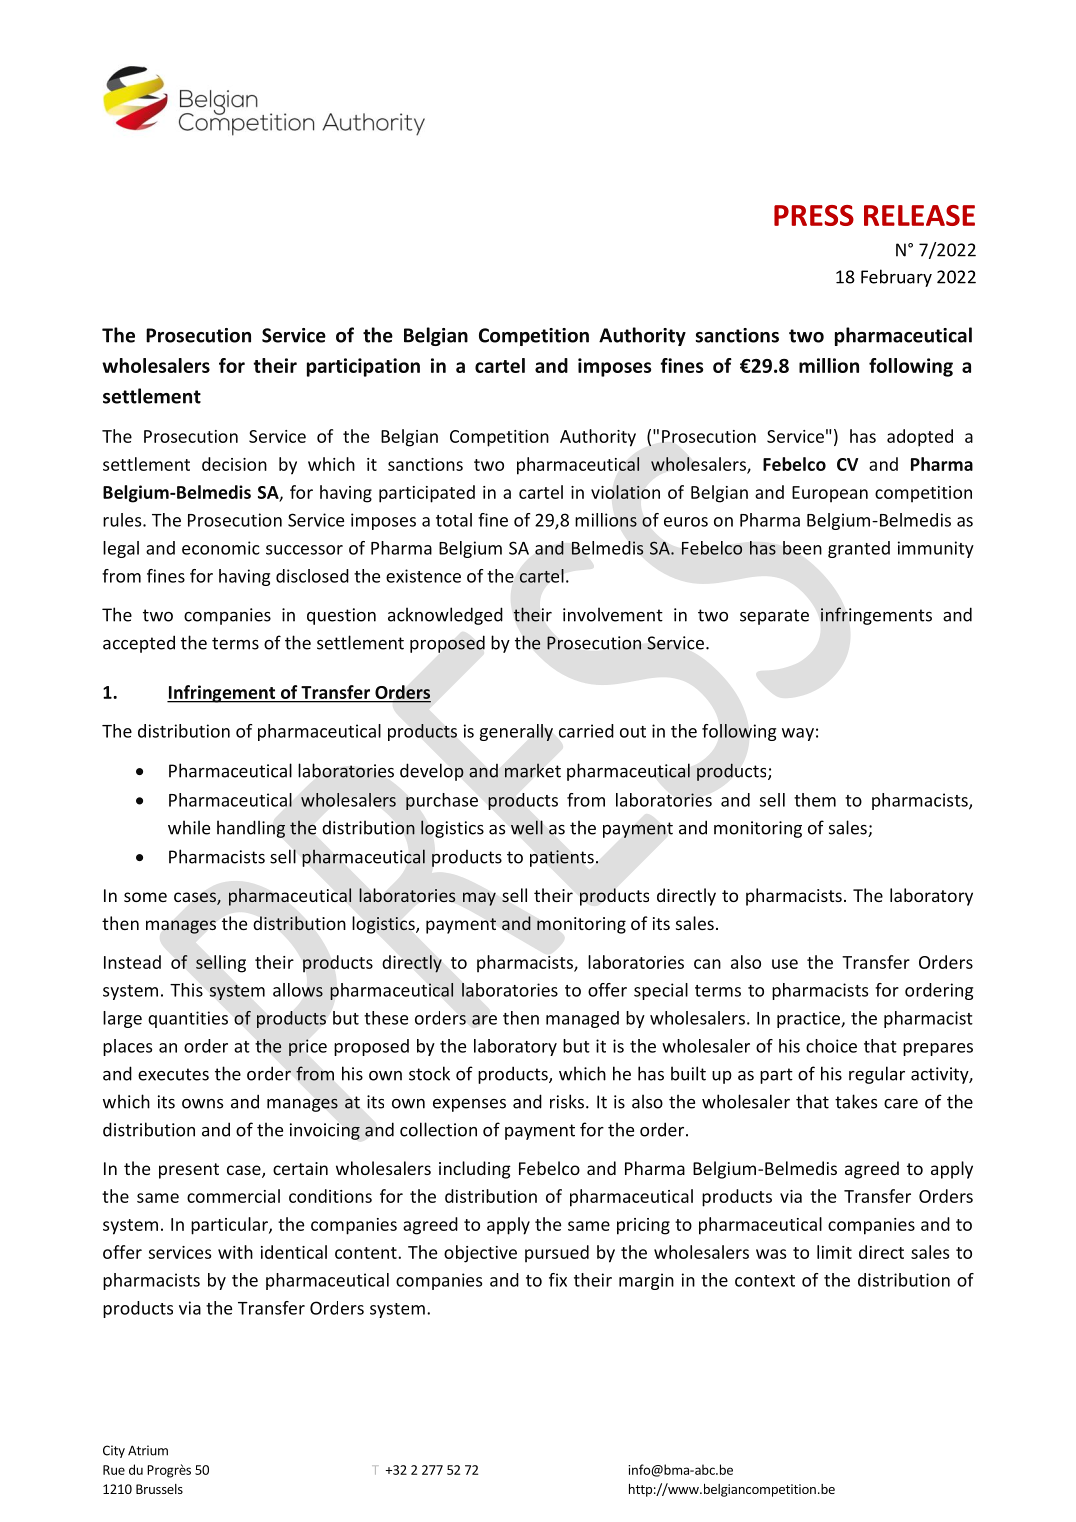 The height and width of the screenshot is (1522, 1076). Describe the element at coordinates (148, 1450) in the screenshot. I see `Atrium` at that location.
